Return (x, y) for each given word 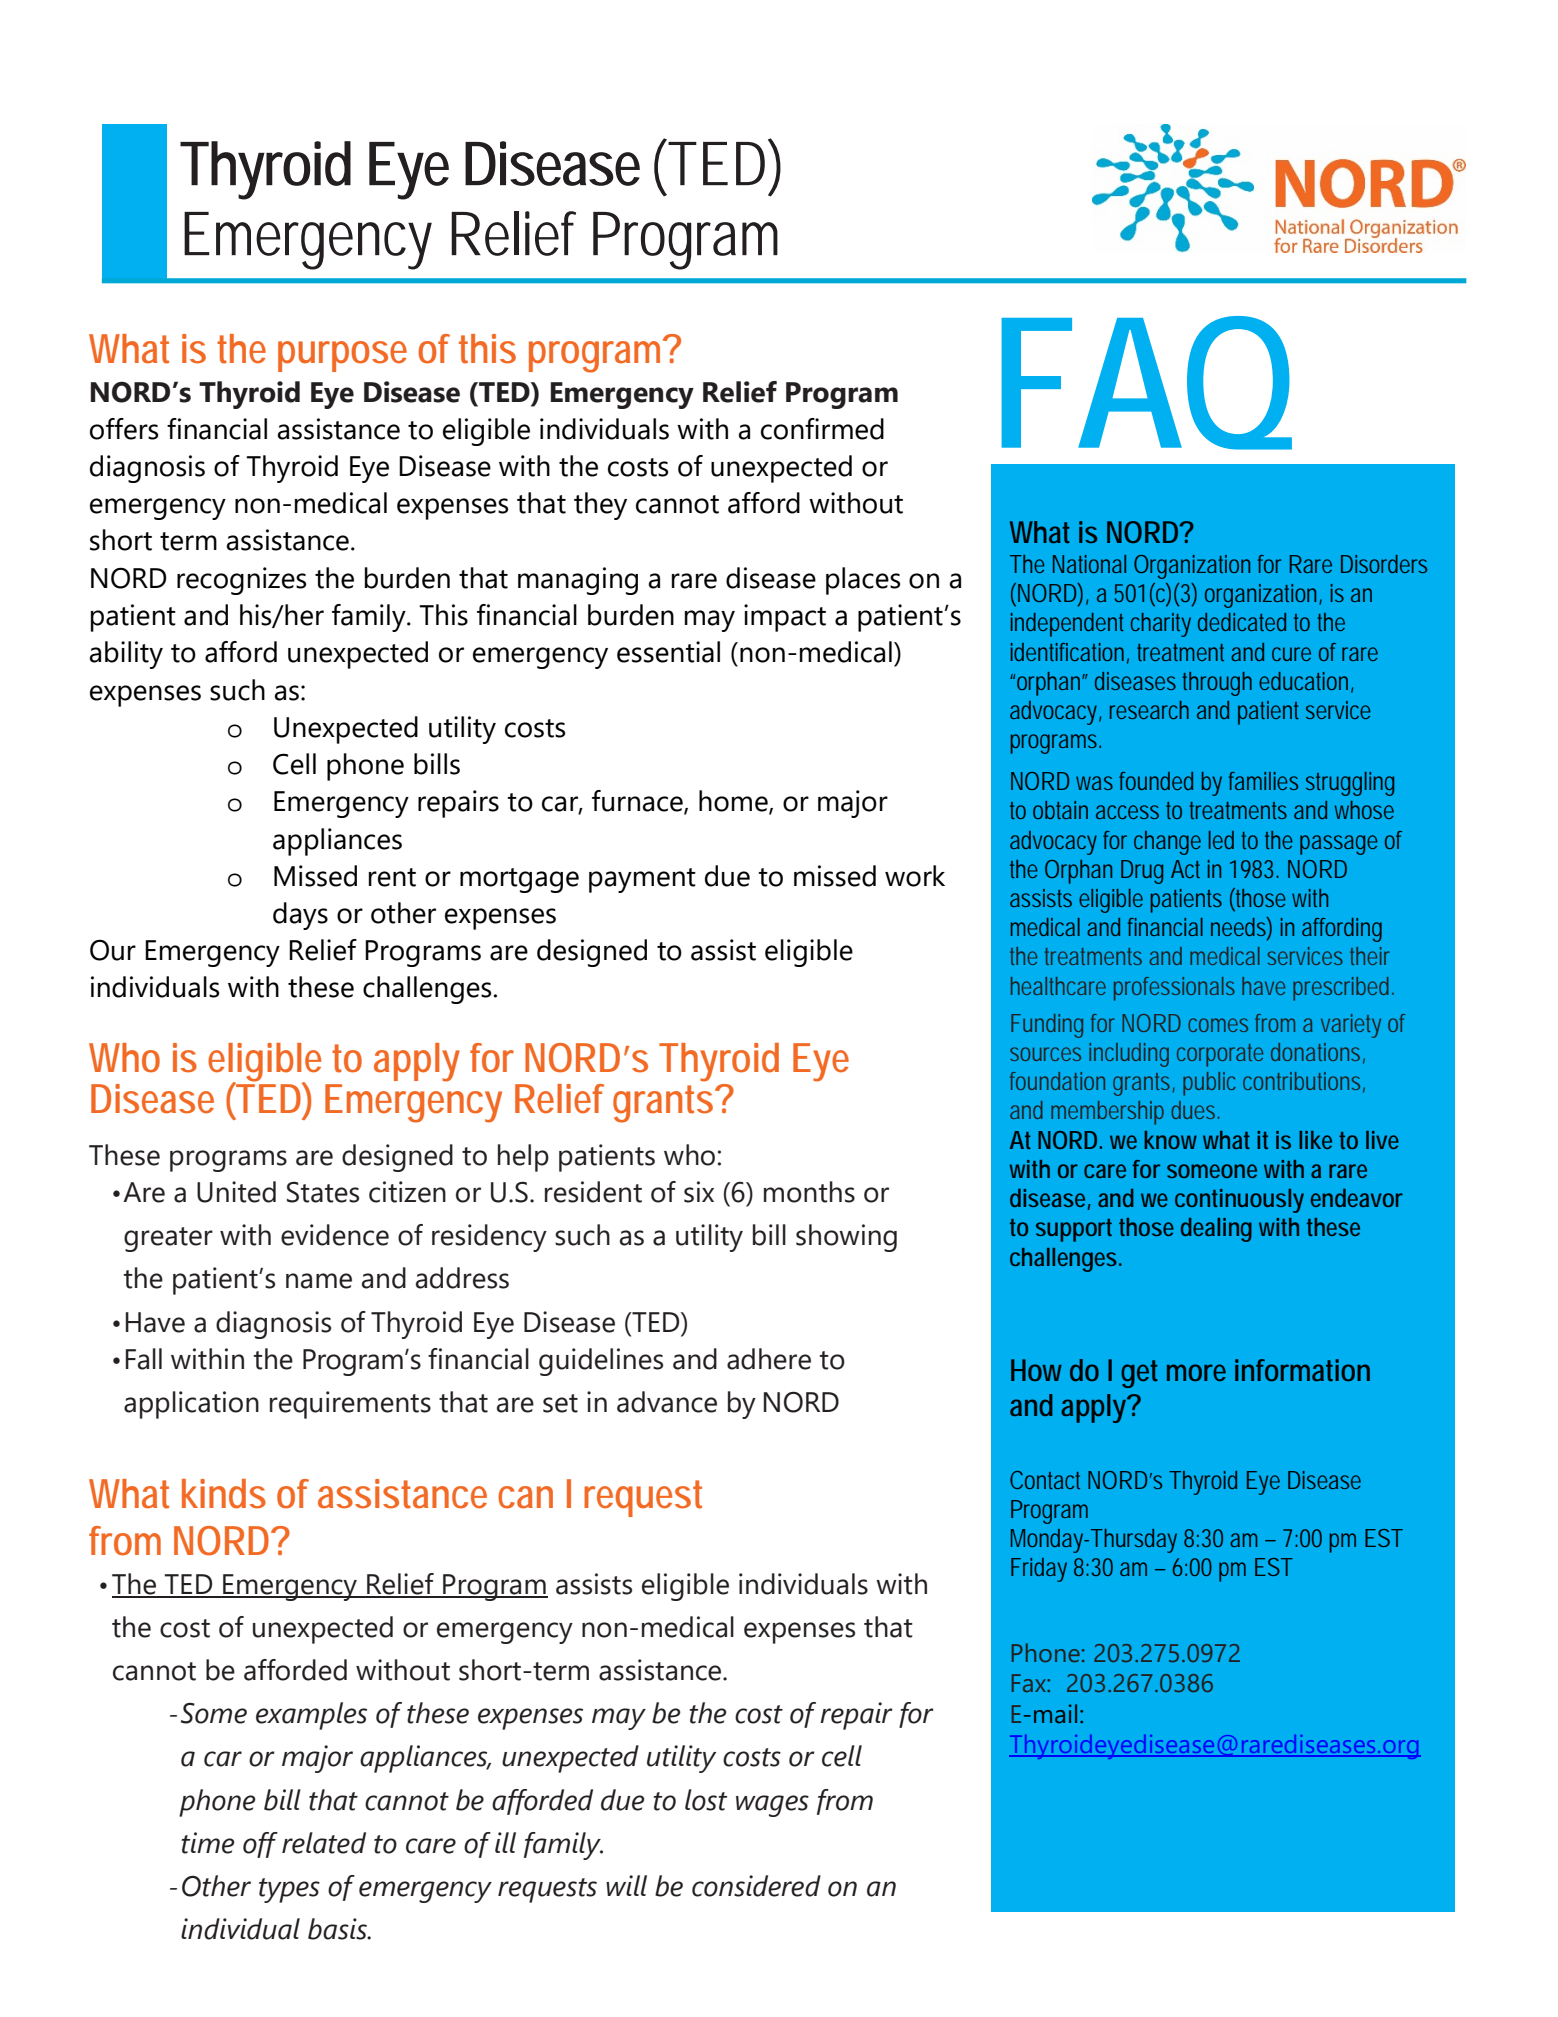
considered (756, 1886)
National (1089, 564)
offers (124, 429)
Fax (1030, 1683)
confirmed (822, 429)
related (324, 1843)
